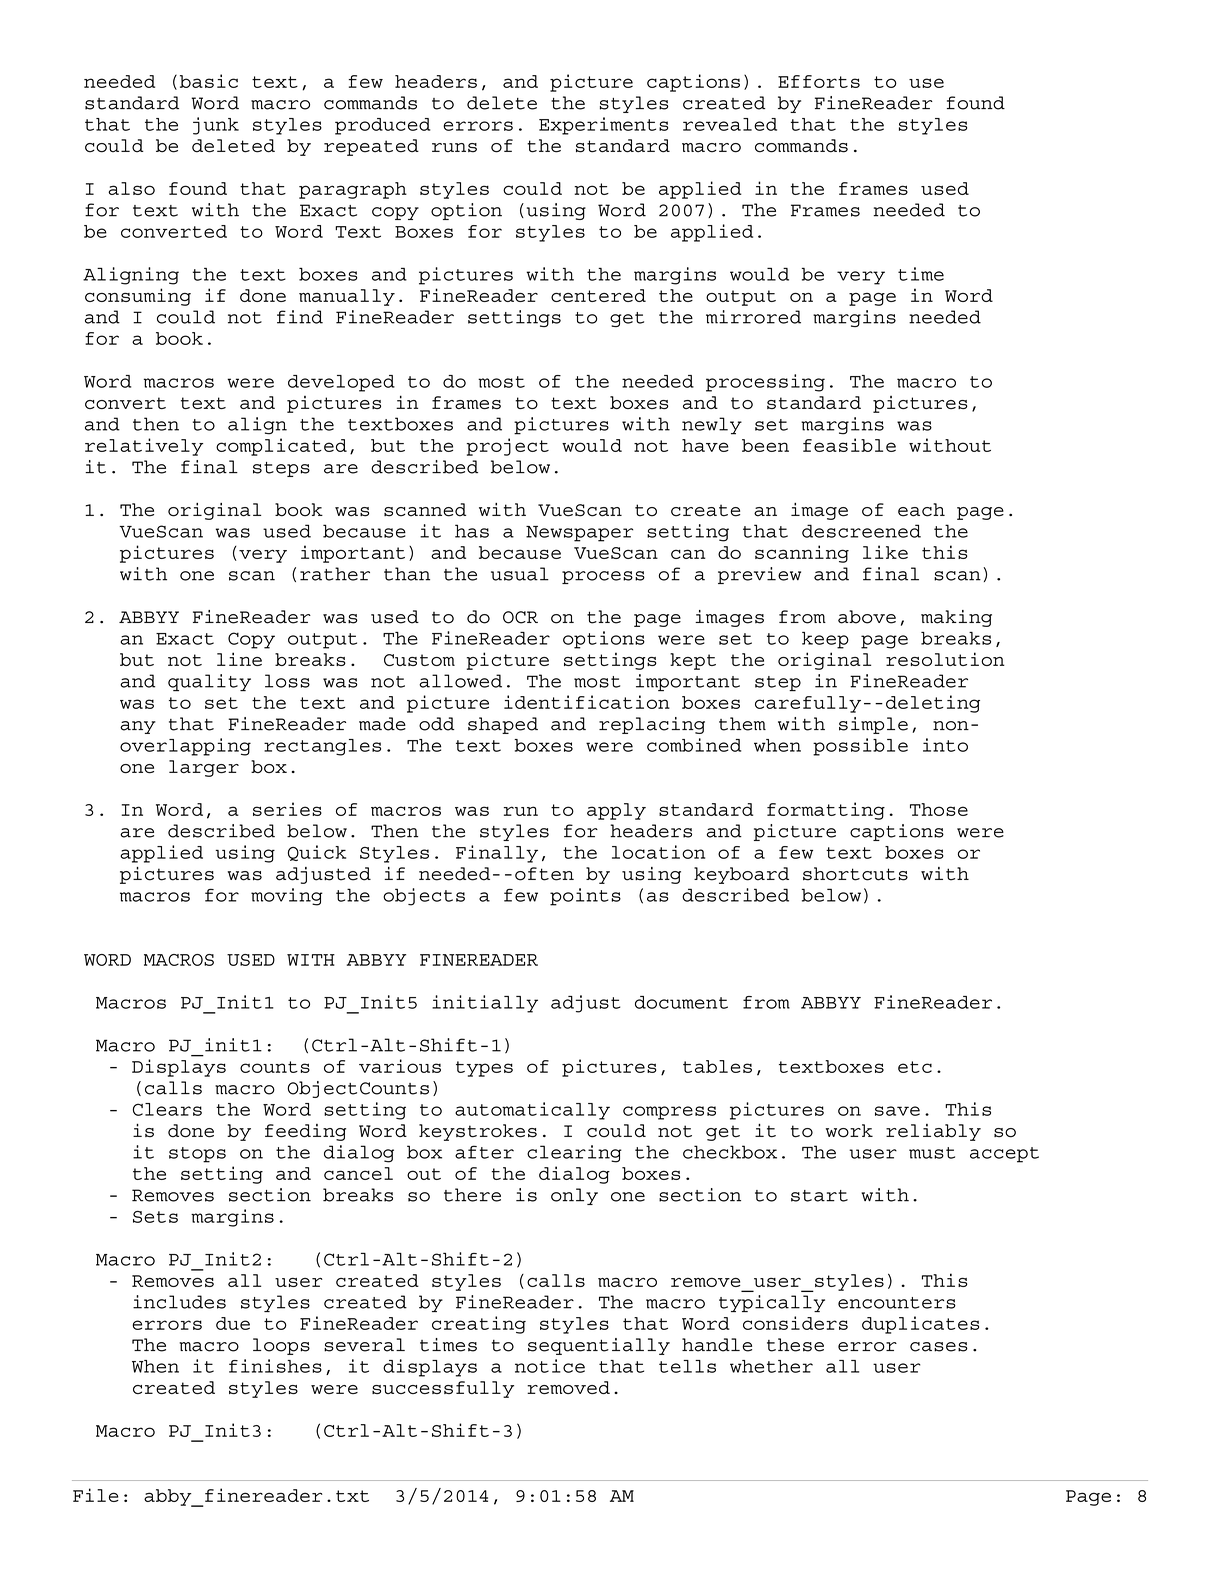  I want to click on apply, so click(616, 811).
